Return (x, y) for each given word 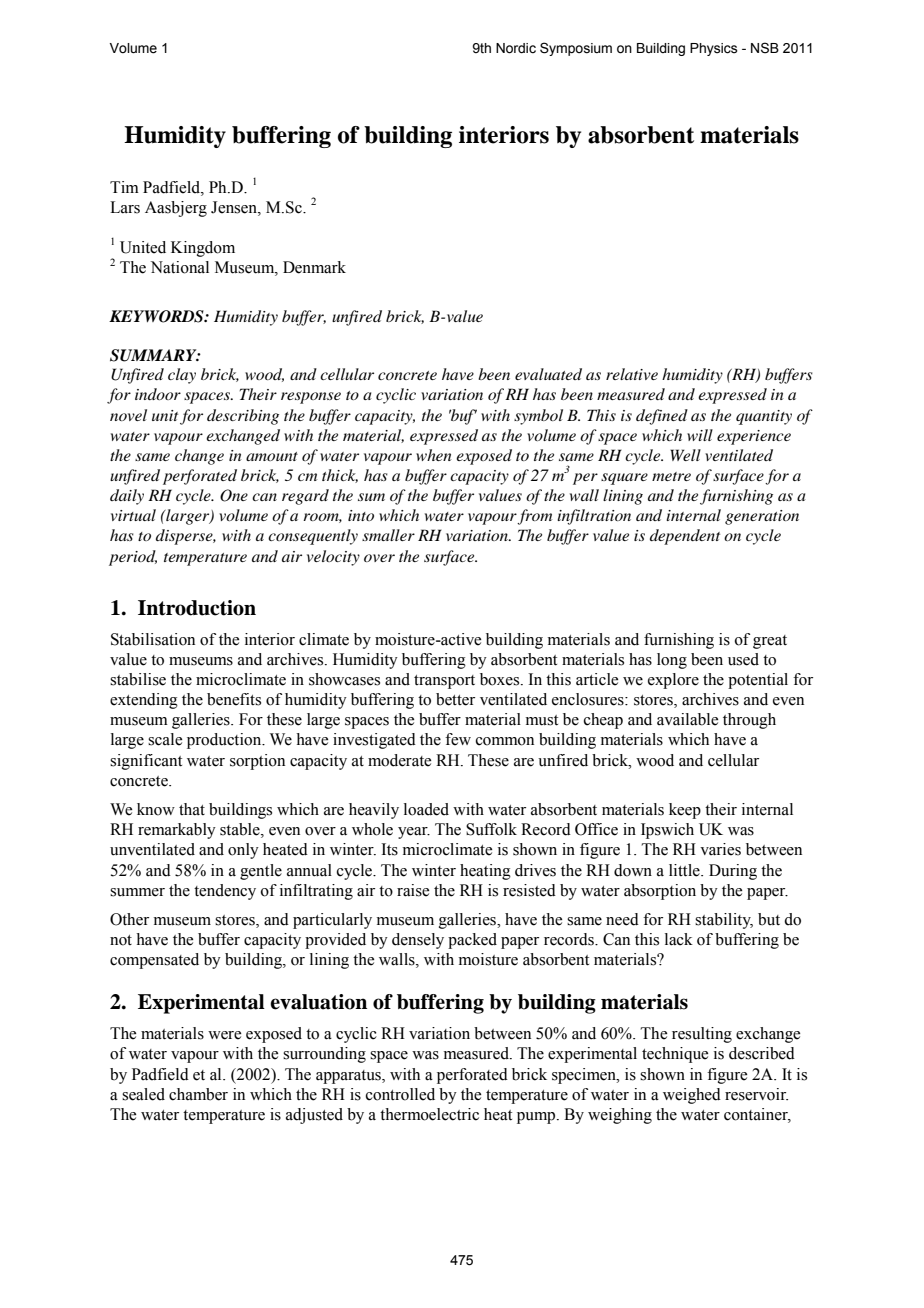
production (225, 741)
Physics (714, 49)
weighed (692, 1096)
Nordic (516, 48)
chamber (198, 1094)
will (700, 435)
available (687, 719)
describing (243, 417)
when (434, 455)
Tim (124, 187)
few (458, 739)
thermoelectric (429, 1114)
